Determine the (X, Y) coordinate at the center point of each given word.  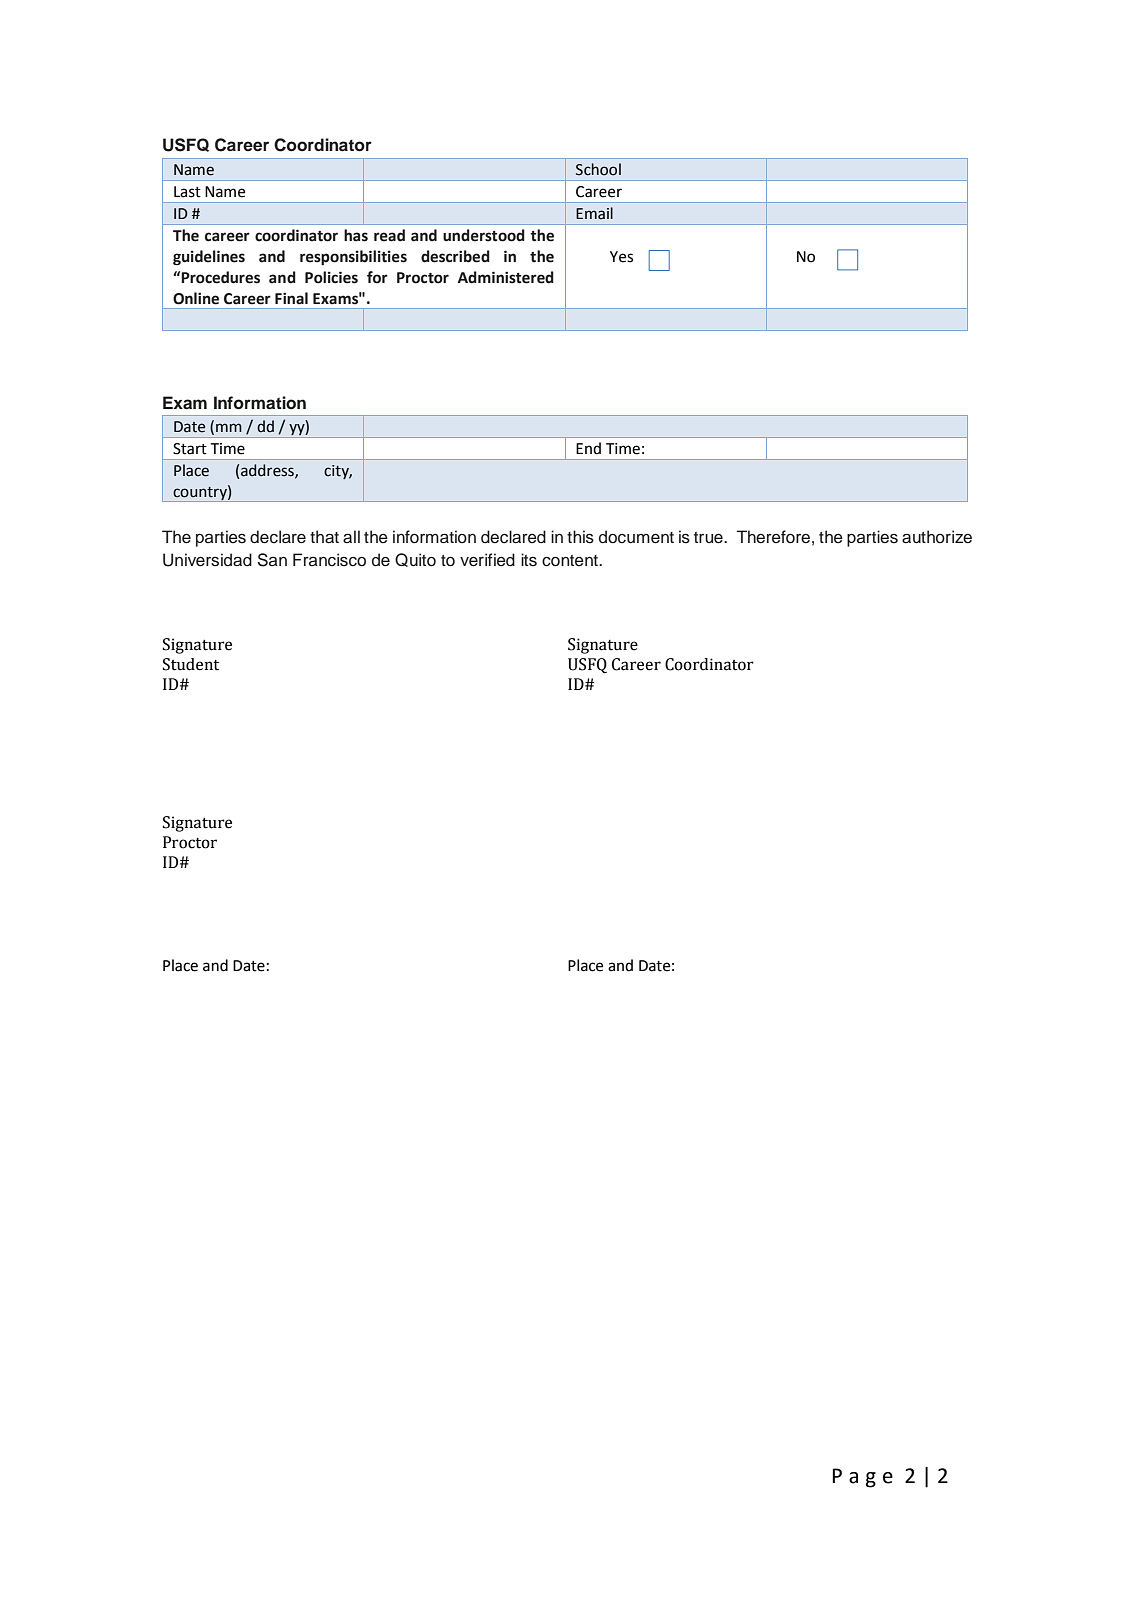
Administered (506, 277)
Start (190, 449)
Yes (621, 257)
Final (291, 298)
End (588, 448)
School (598, 169)
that (324, 537)
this (580, 537)
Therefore (773, 537)
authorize (937, 537)
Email (594, 213)
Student (191, 664)
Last (187, 192)
